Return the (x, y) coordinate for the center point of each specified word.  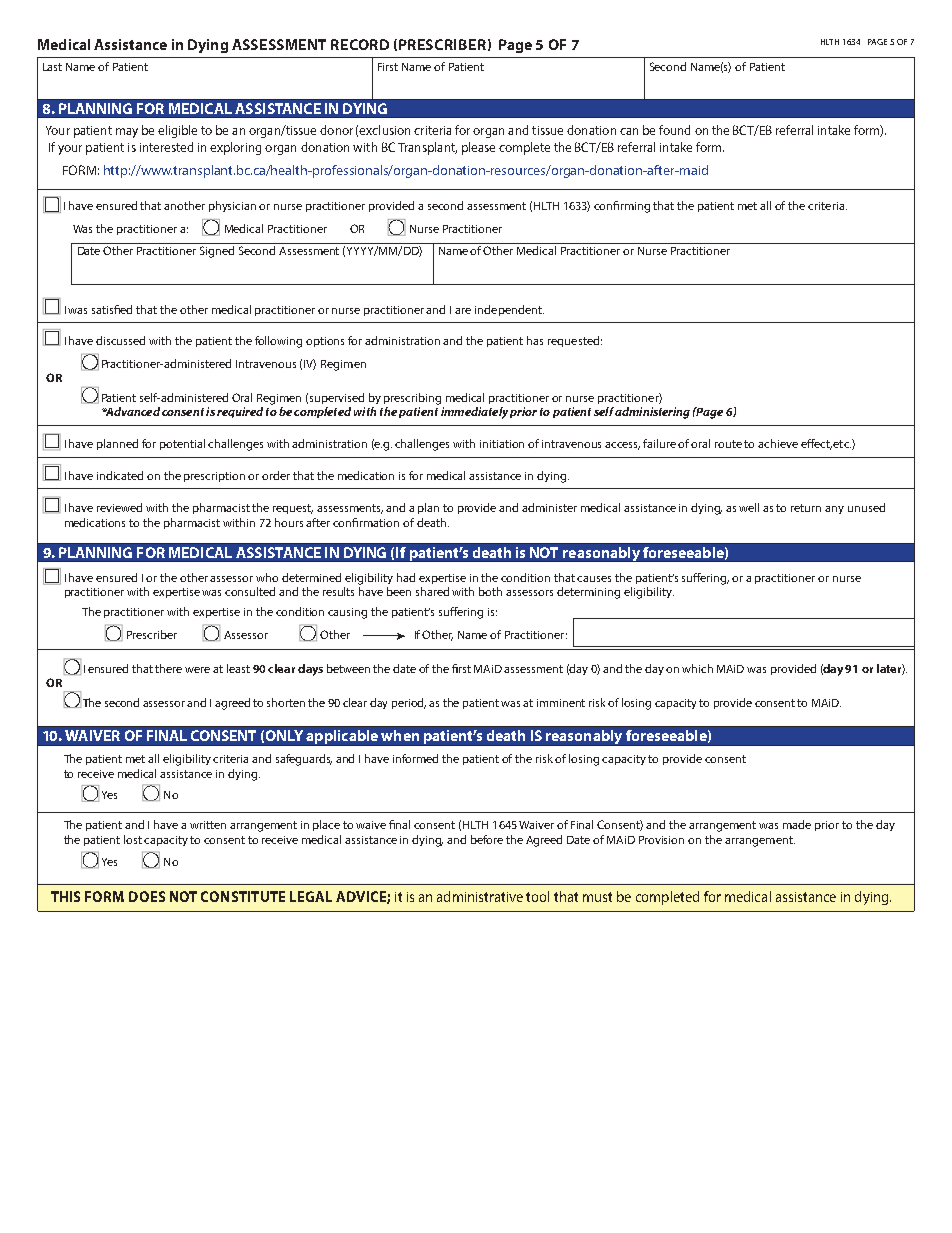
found (674, 130)
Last (52, 67)
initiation (502, 444)
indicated (120, 475)
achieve (778, 443)
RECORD (360, 44)
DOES (147, 896)
